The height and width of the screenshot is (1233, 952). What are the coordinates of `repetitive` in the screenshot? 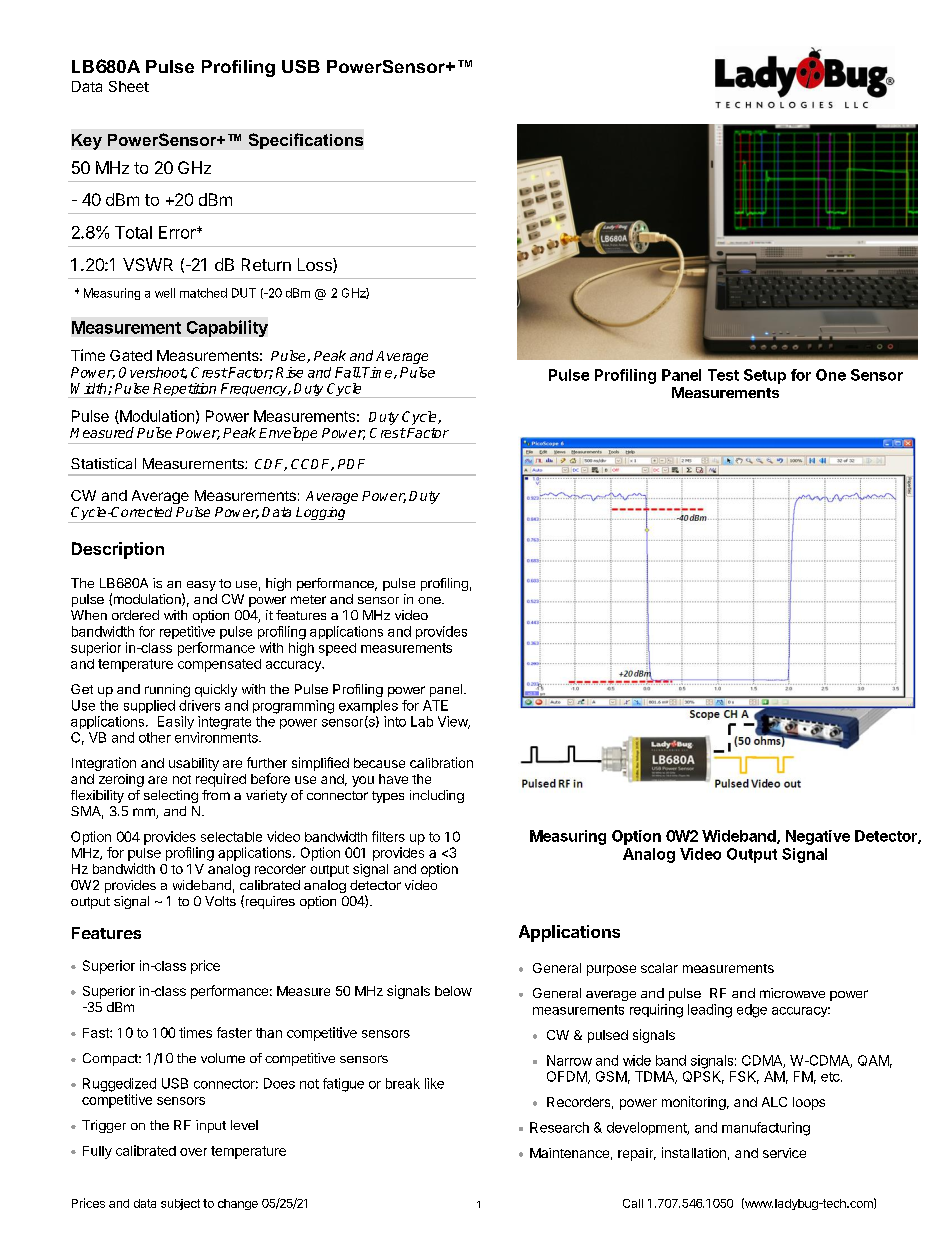 It's located at (187, 632).
